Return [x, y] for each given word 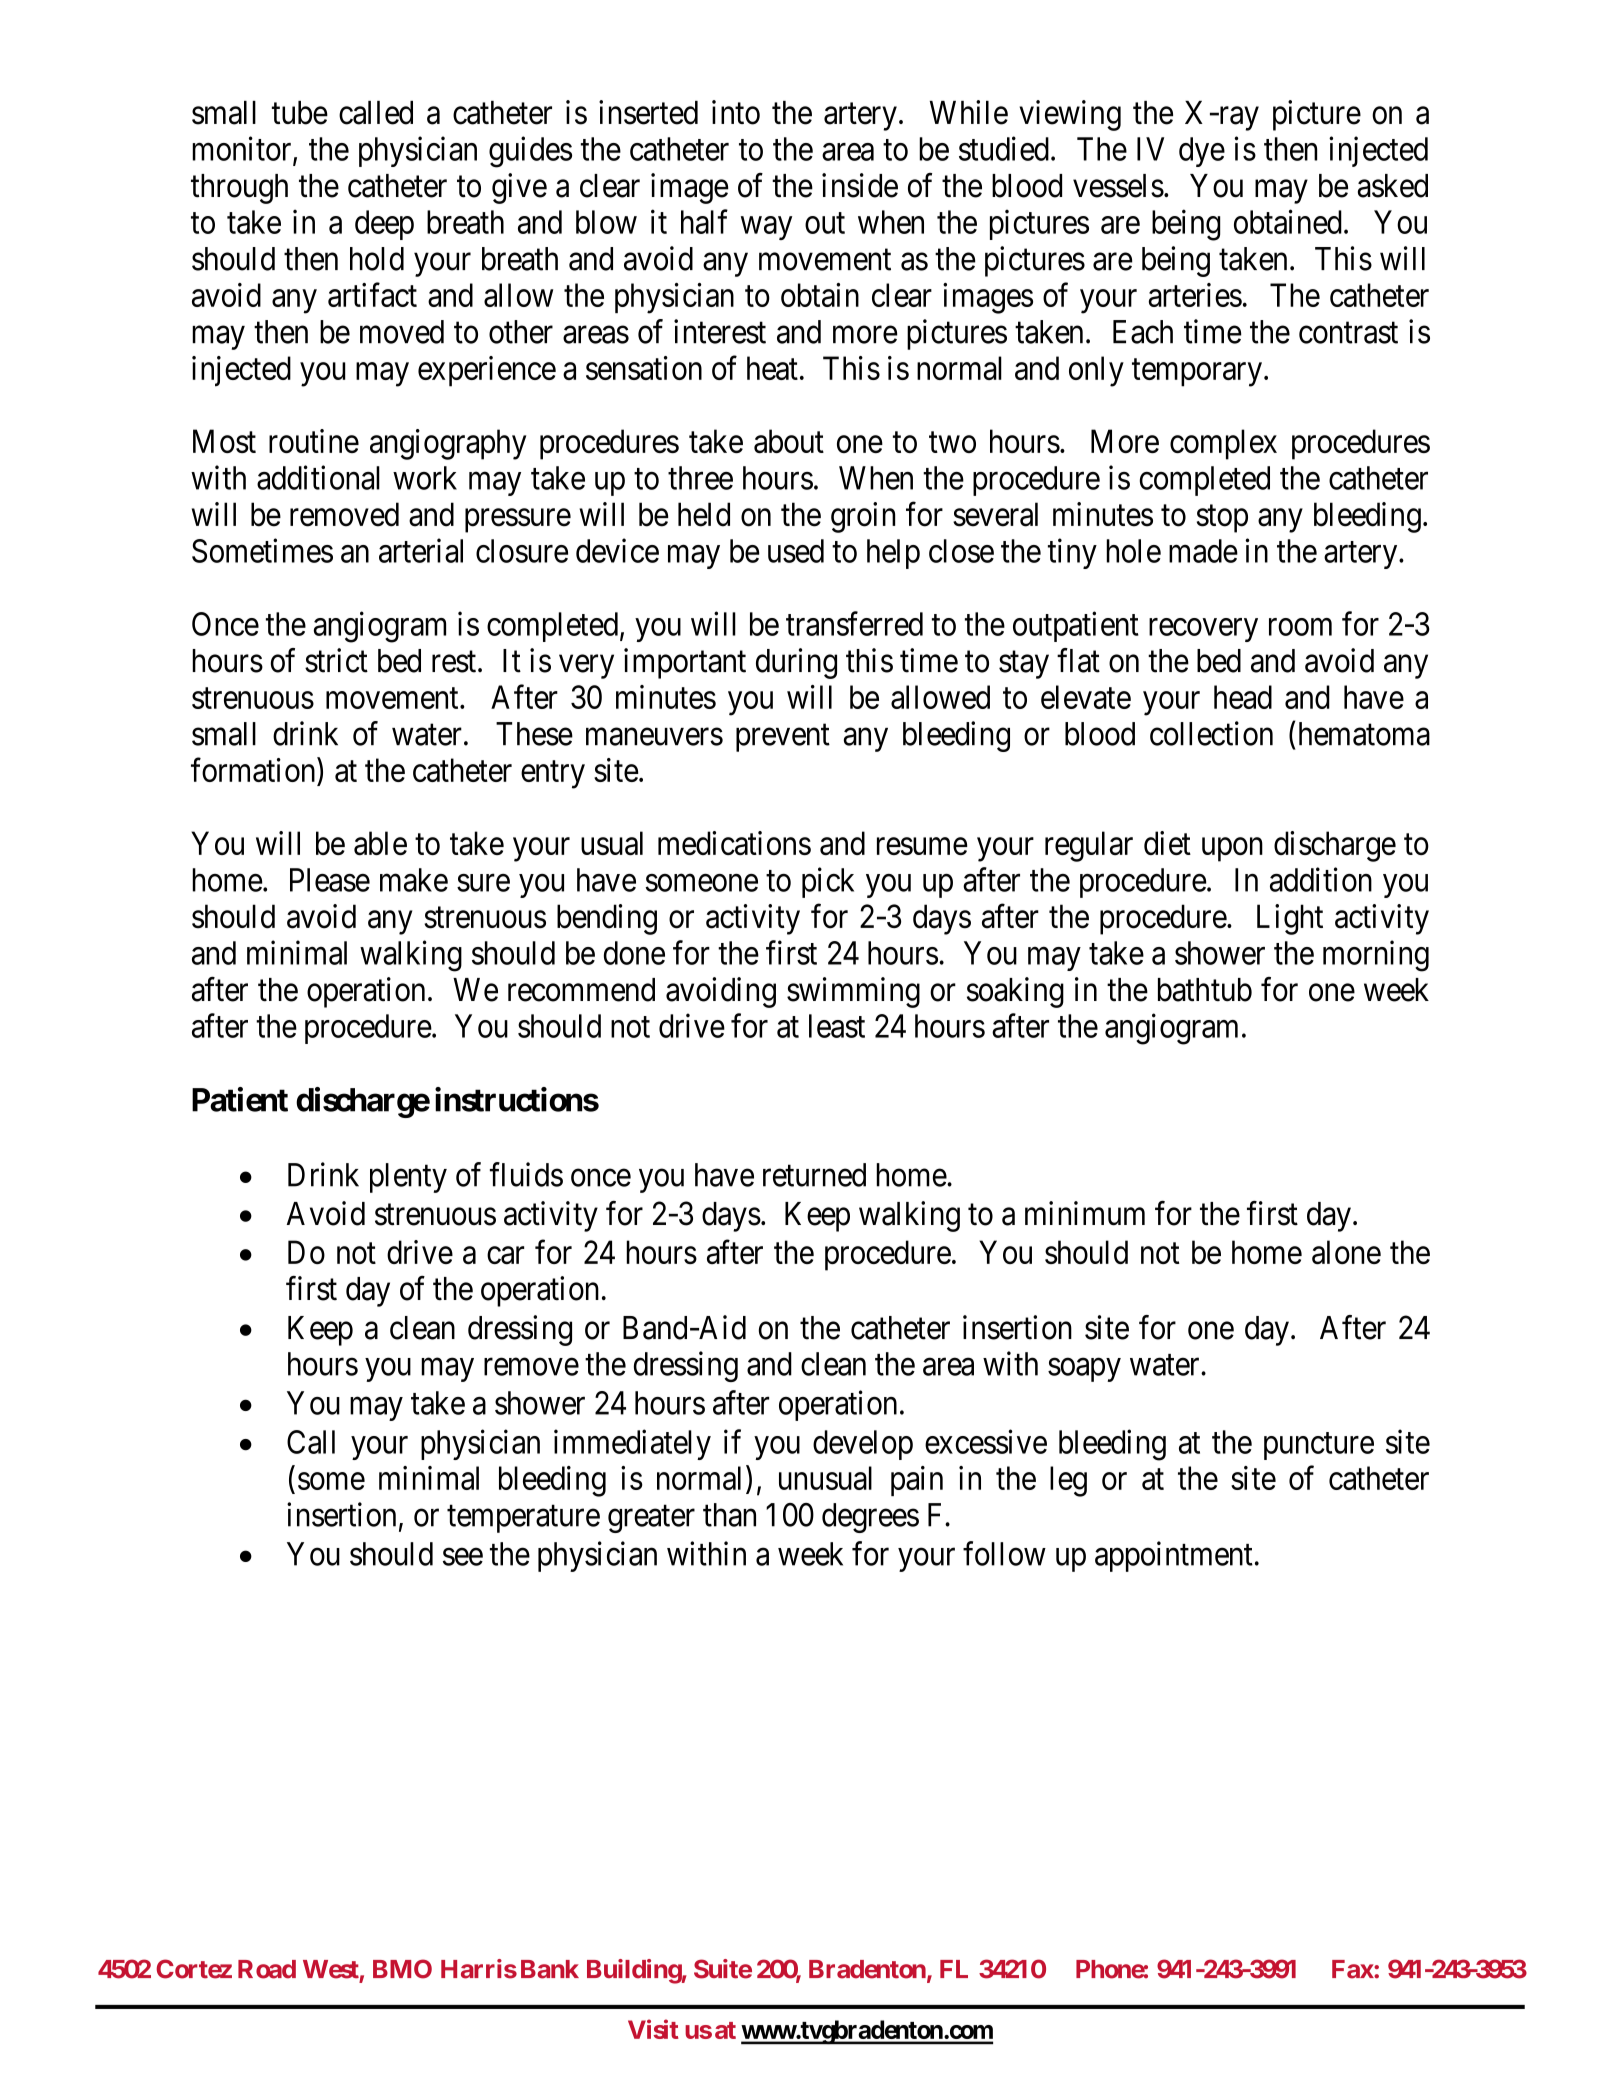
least [837, 1026]
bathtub [1205, 990]
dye [1202, 152]
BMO [402, 1969]
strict [336, 660]
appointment [1174, 1556]
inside [860, 185]
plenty [408, 1178]
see [463, 1557]
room [1300, 627]
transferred [854, 623]
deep [384, 225]
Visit [653, 2029]
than [729, 1515]
